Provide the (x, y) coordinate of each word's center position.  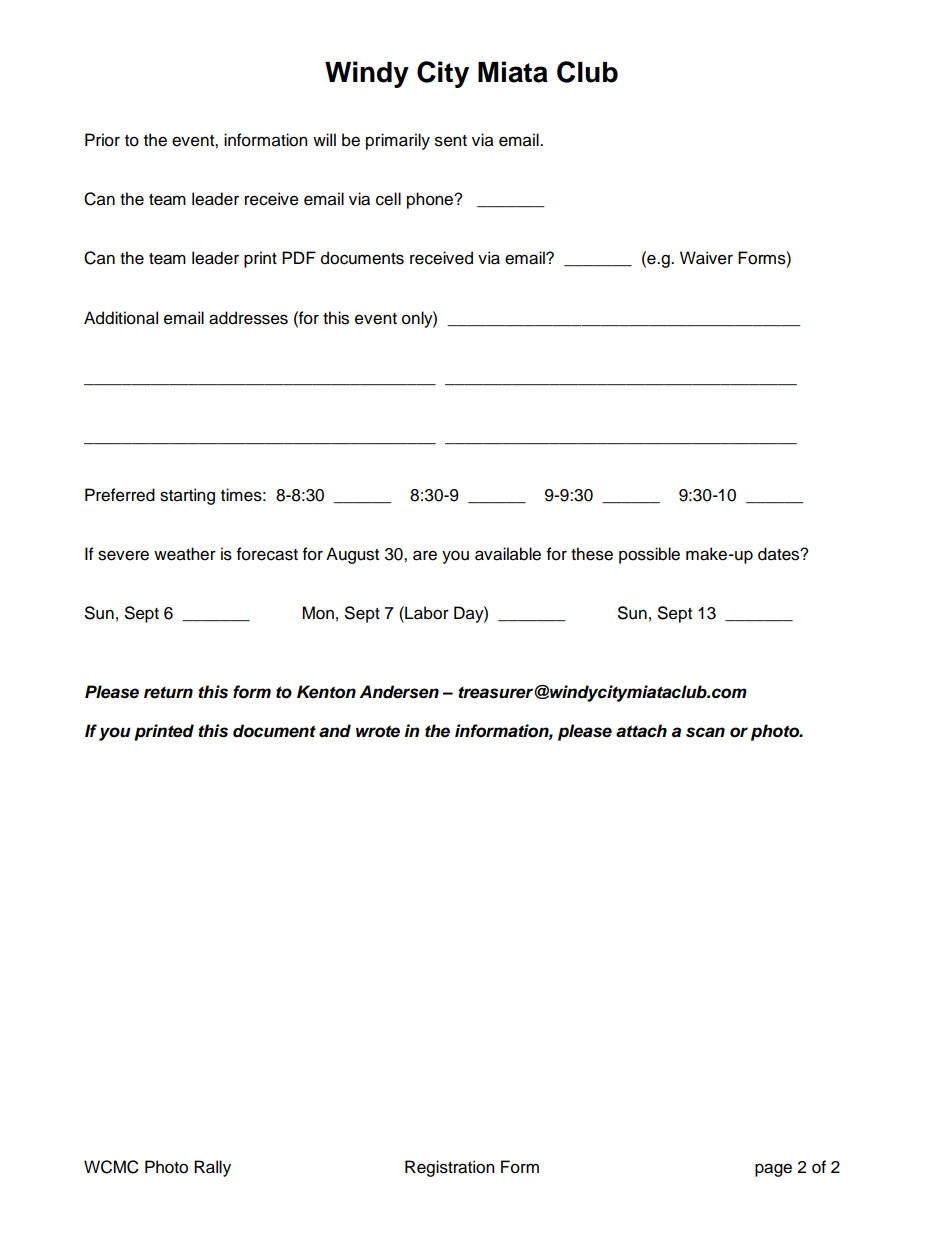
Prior (102, 140)
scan (705, 732)
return (168, 693)
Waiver (706, 258)
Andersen (399, 692)
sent (451, 141)
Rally (212, 1168)
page (773, 1170)
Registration (449, 1168)
